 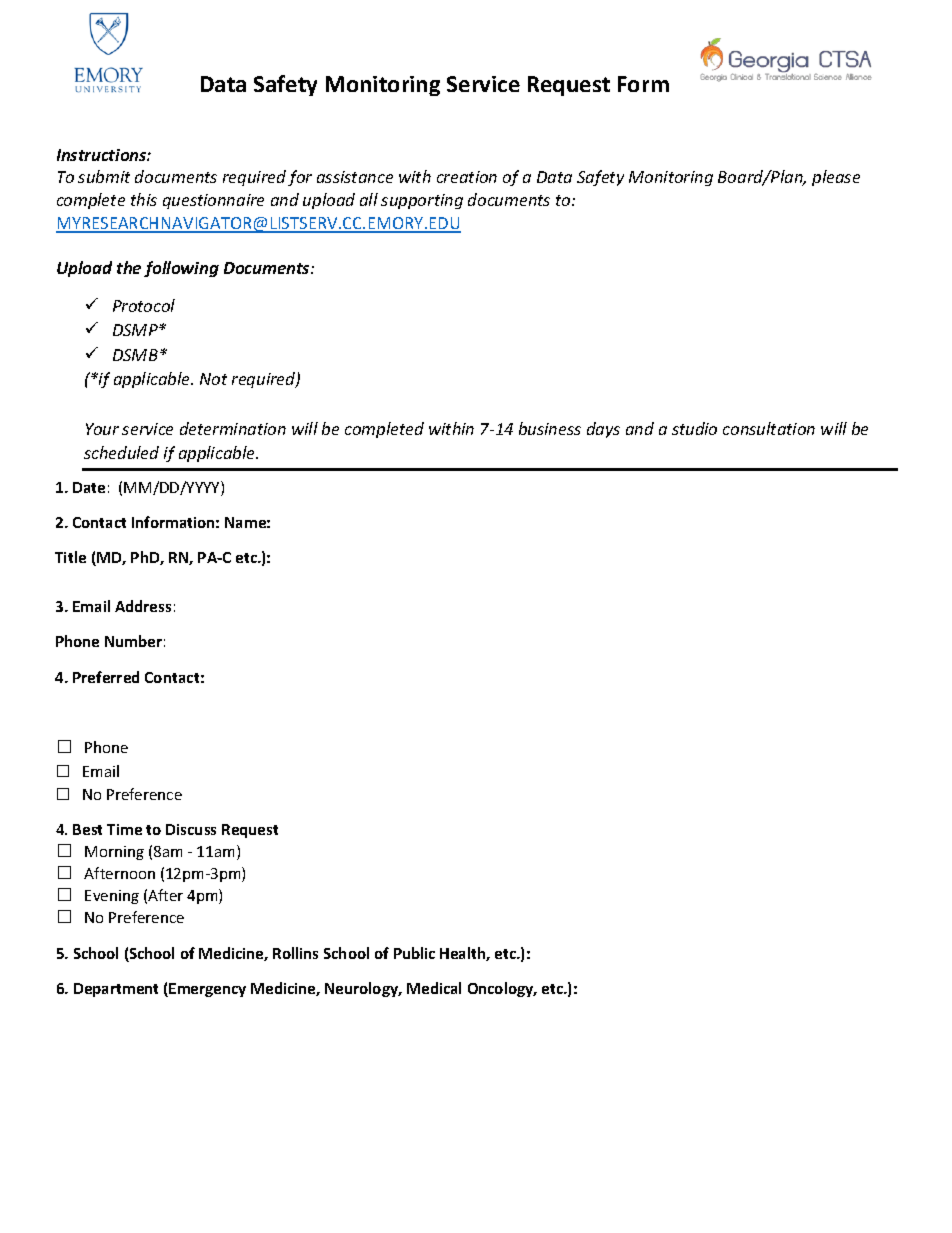 What do you see at coordinates (207, 990) in the page?
I see `Emergency` at bounding box center [207, 990].
